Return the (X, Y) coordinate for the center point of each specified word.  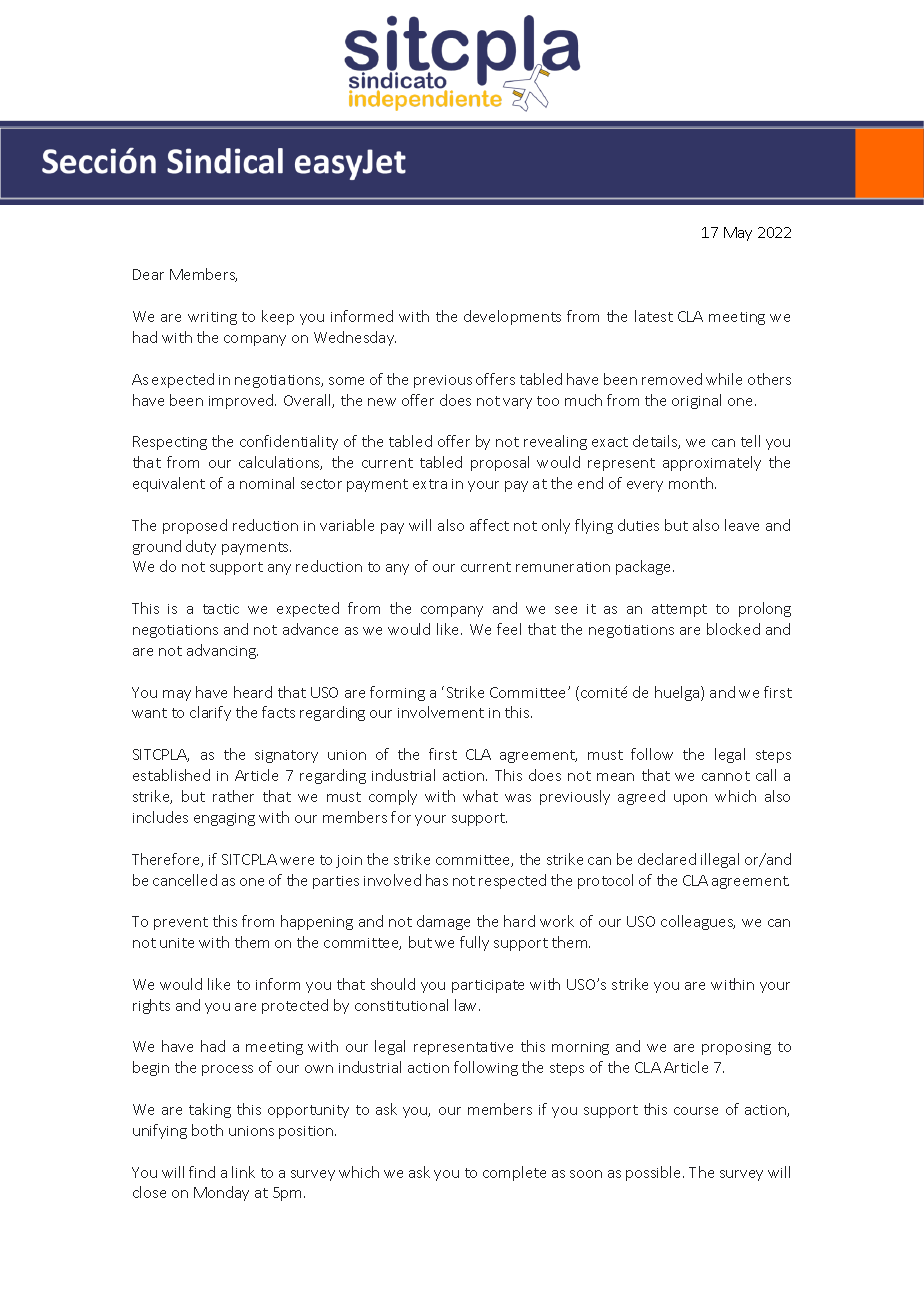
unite (177, 943)
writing (212, 318)
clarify (210, 713)
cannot (726, 776)
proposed (195, 526)
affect (489, 525)
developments (512, 317)
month (692, 483)
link (243, 1172)
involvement (441, 712)
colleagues (698, 922)
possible (655, 1173)
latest (654, 316)
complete (514, 1173)
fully (474, 943)
